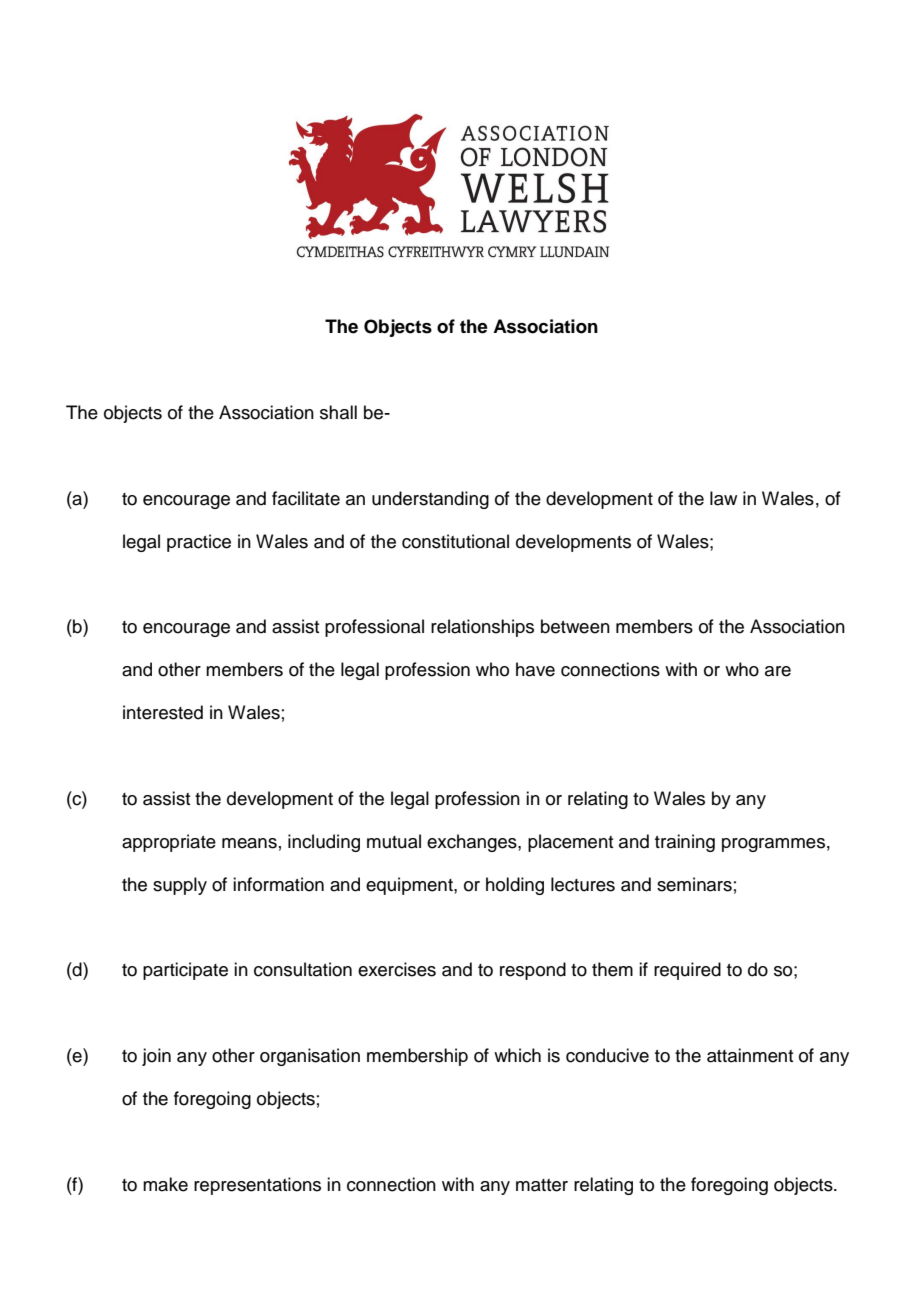 Image resolution: width=924 pixels, height=1308 pixels. Describe the element at coordinates (430, 500) in the page. I see `understanding` at that location.
